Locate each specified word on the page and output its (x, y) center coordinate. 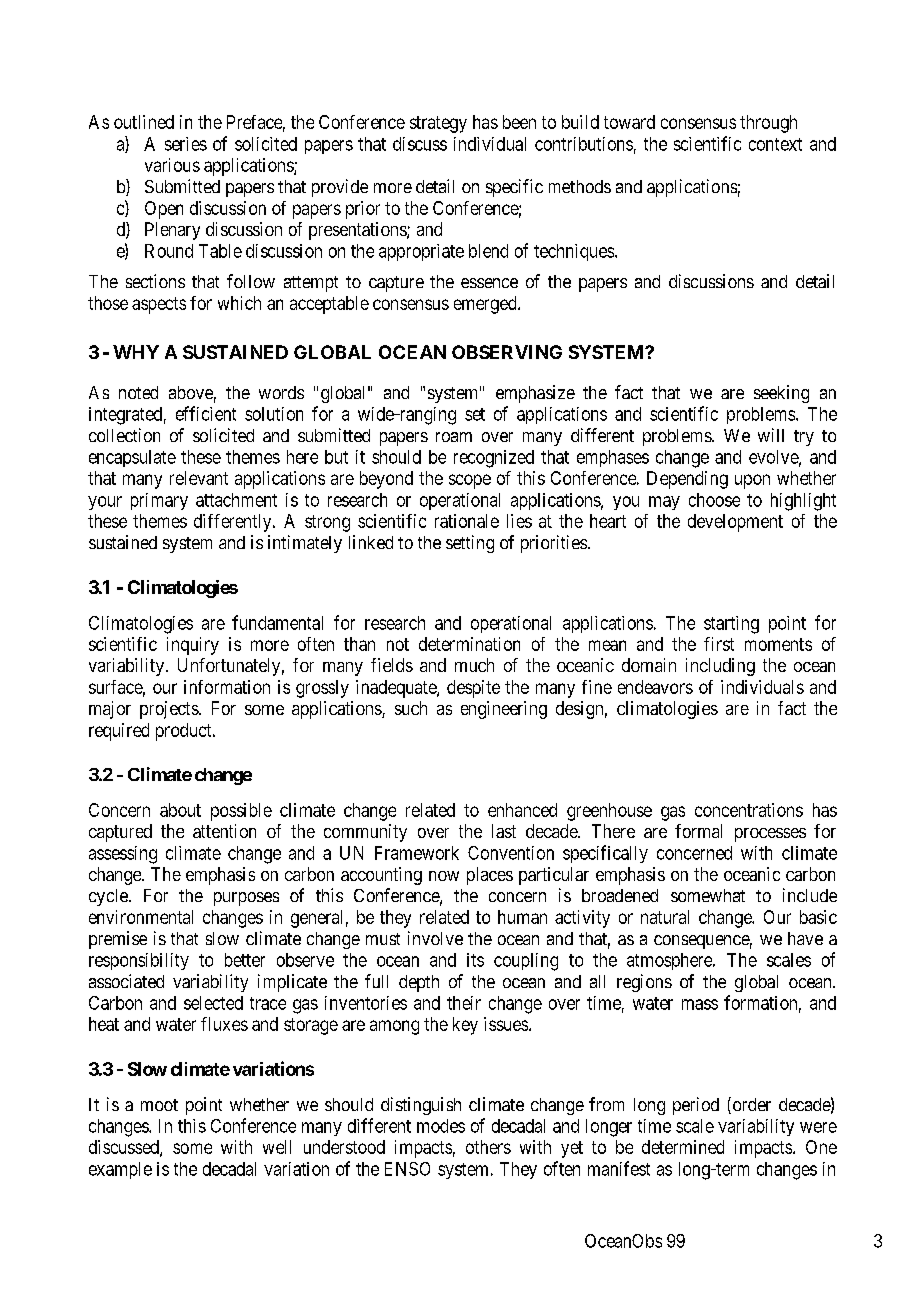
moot (159, 1105)
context (775, 144)
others (488, 1147)
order (750, 1105)
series (186, 144)
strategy (438, 124)
